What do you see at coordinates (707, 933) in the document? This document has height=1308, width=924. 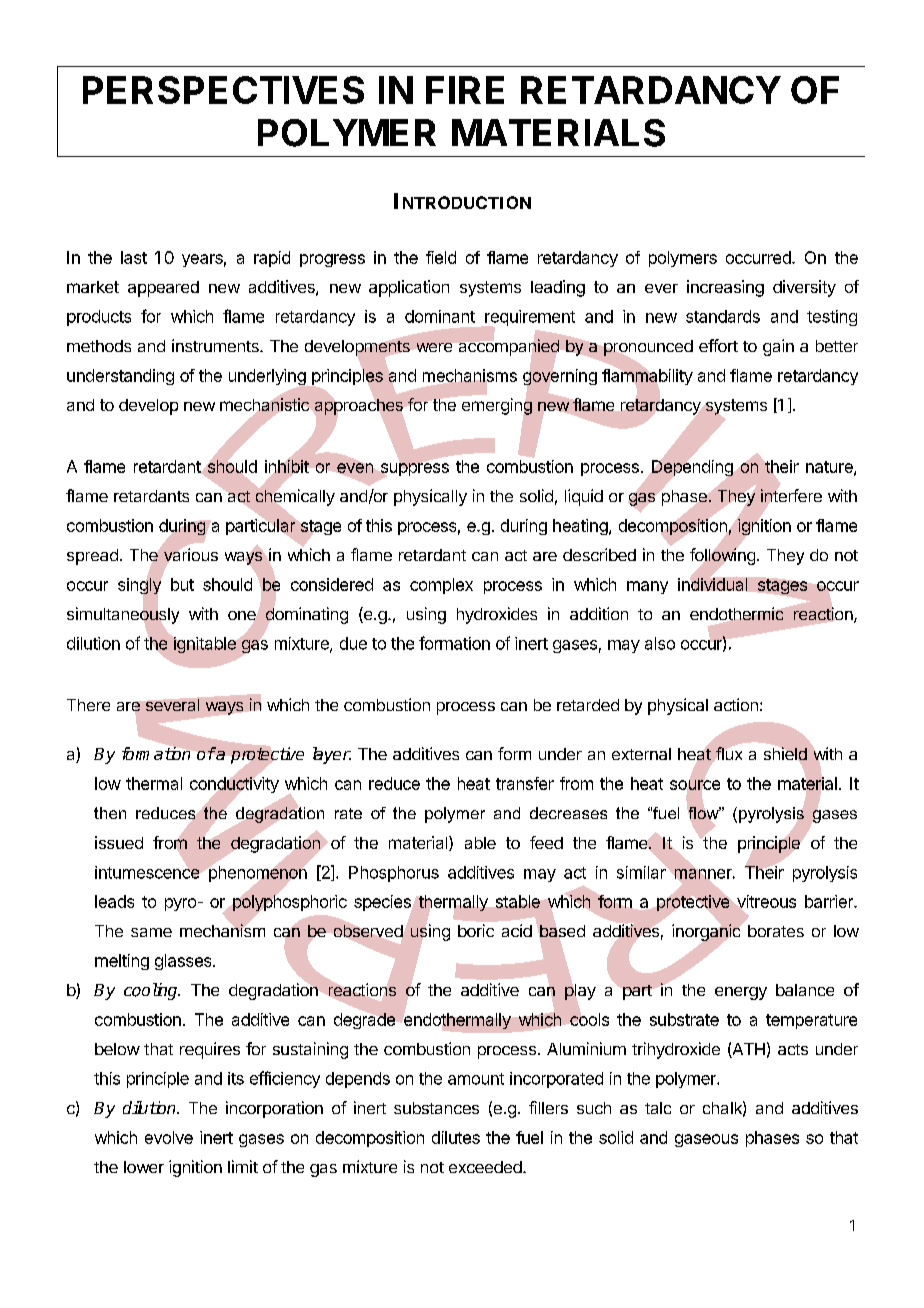 I see `inorganic` at bounding box center [707, 933].
